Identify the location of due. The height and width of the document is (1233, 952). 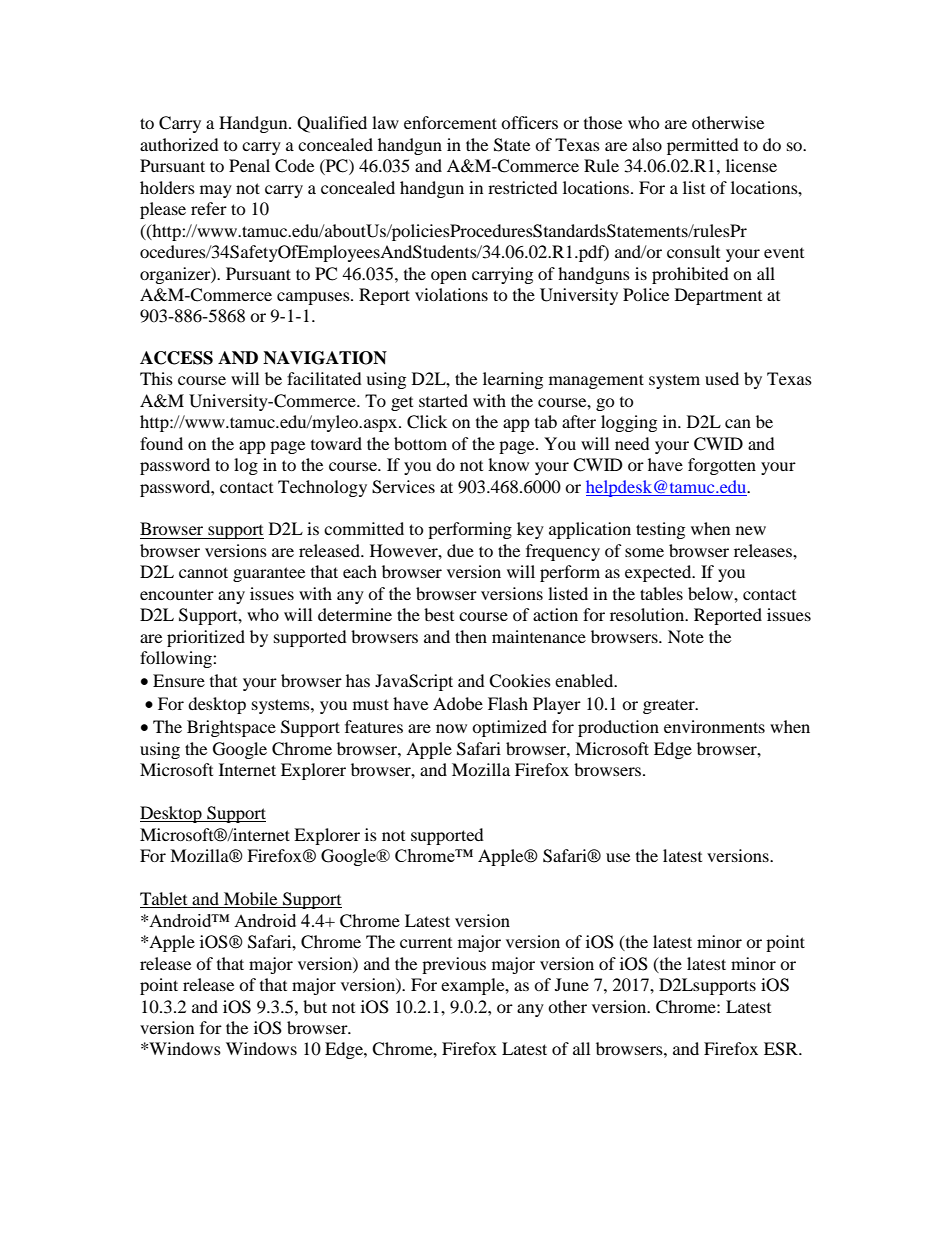
(460, 550).
